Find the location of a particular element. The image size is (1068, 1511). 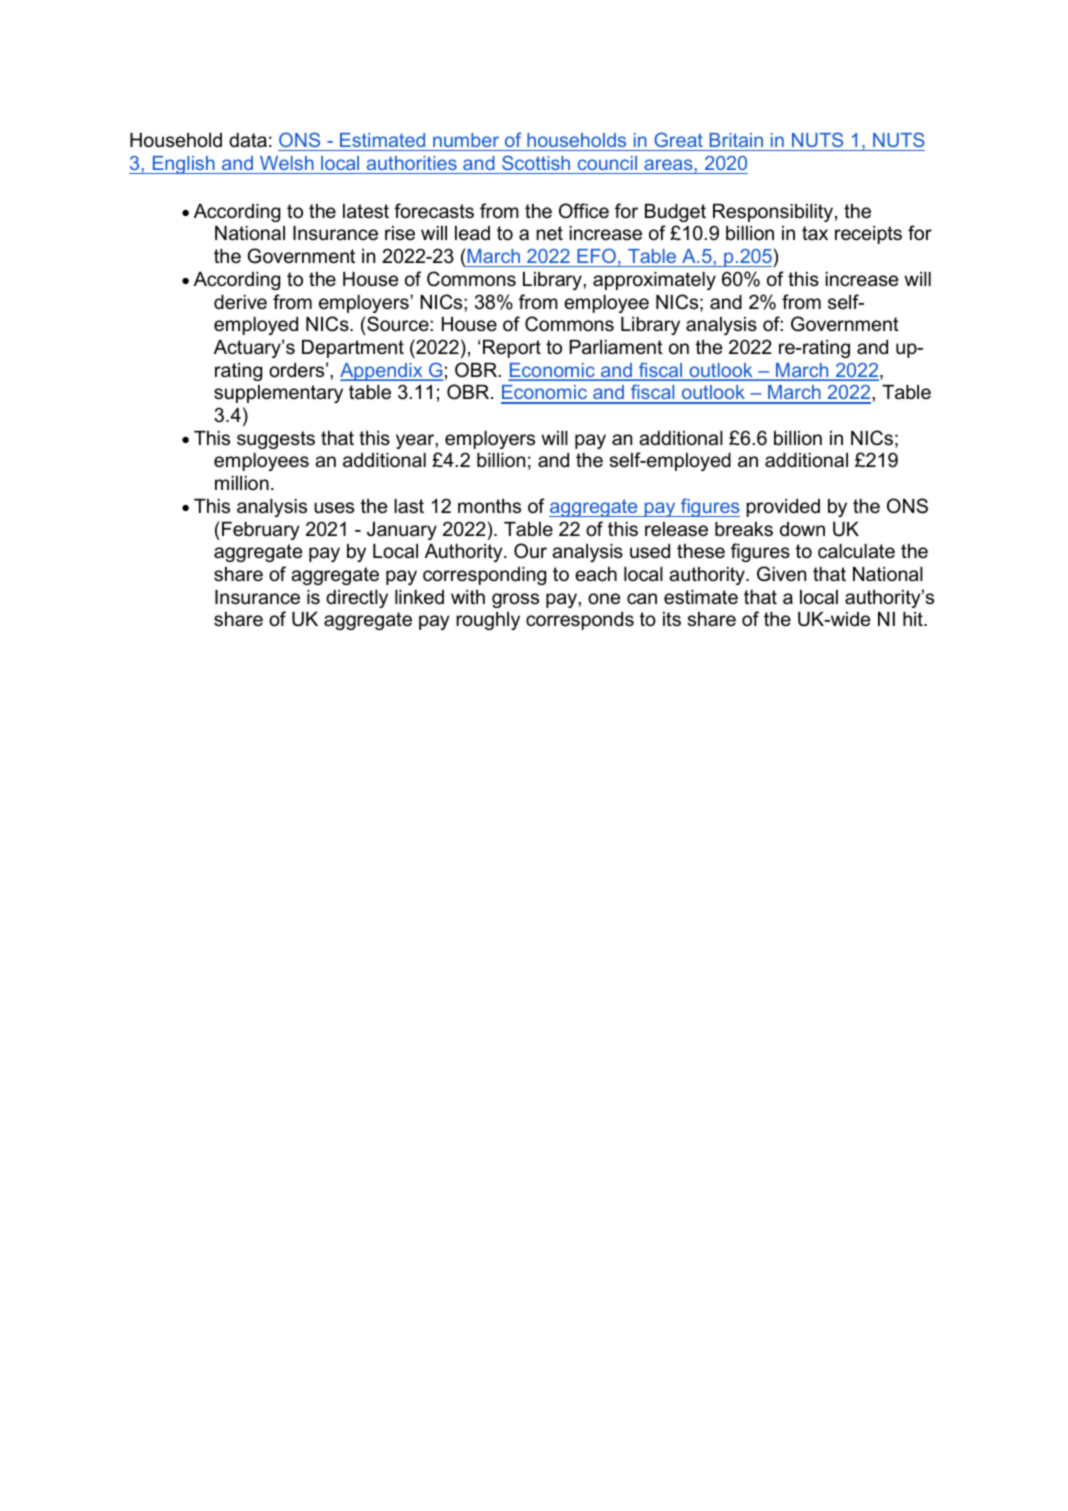

receipts is located at coordinates (868, 235).
